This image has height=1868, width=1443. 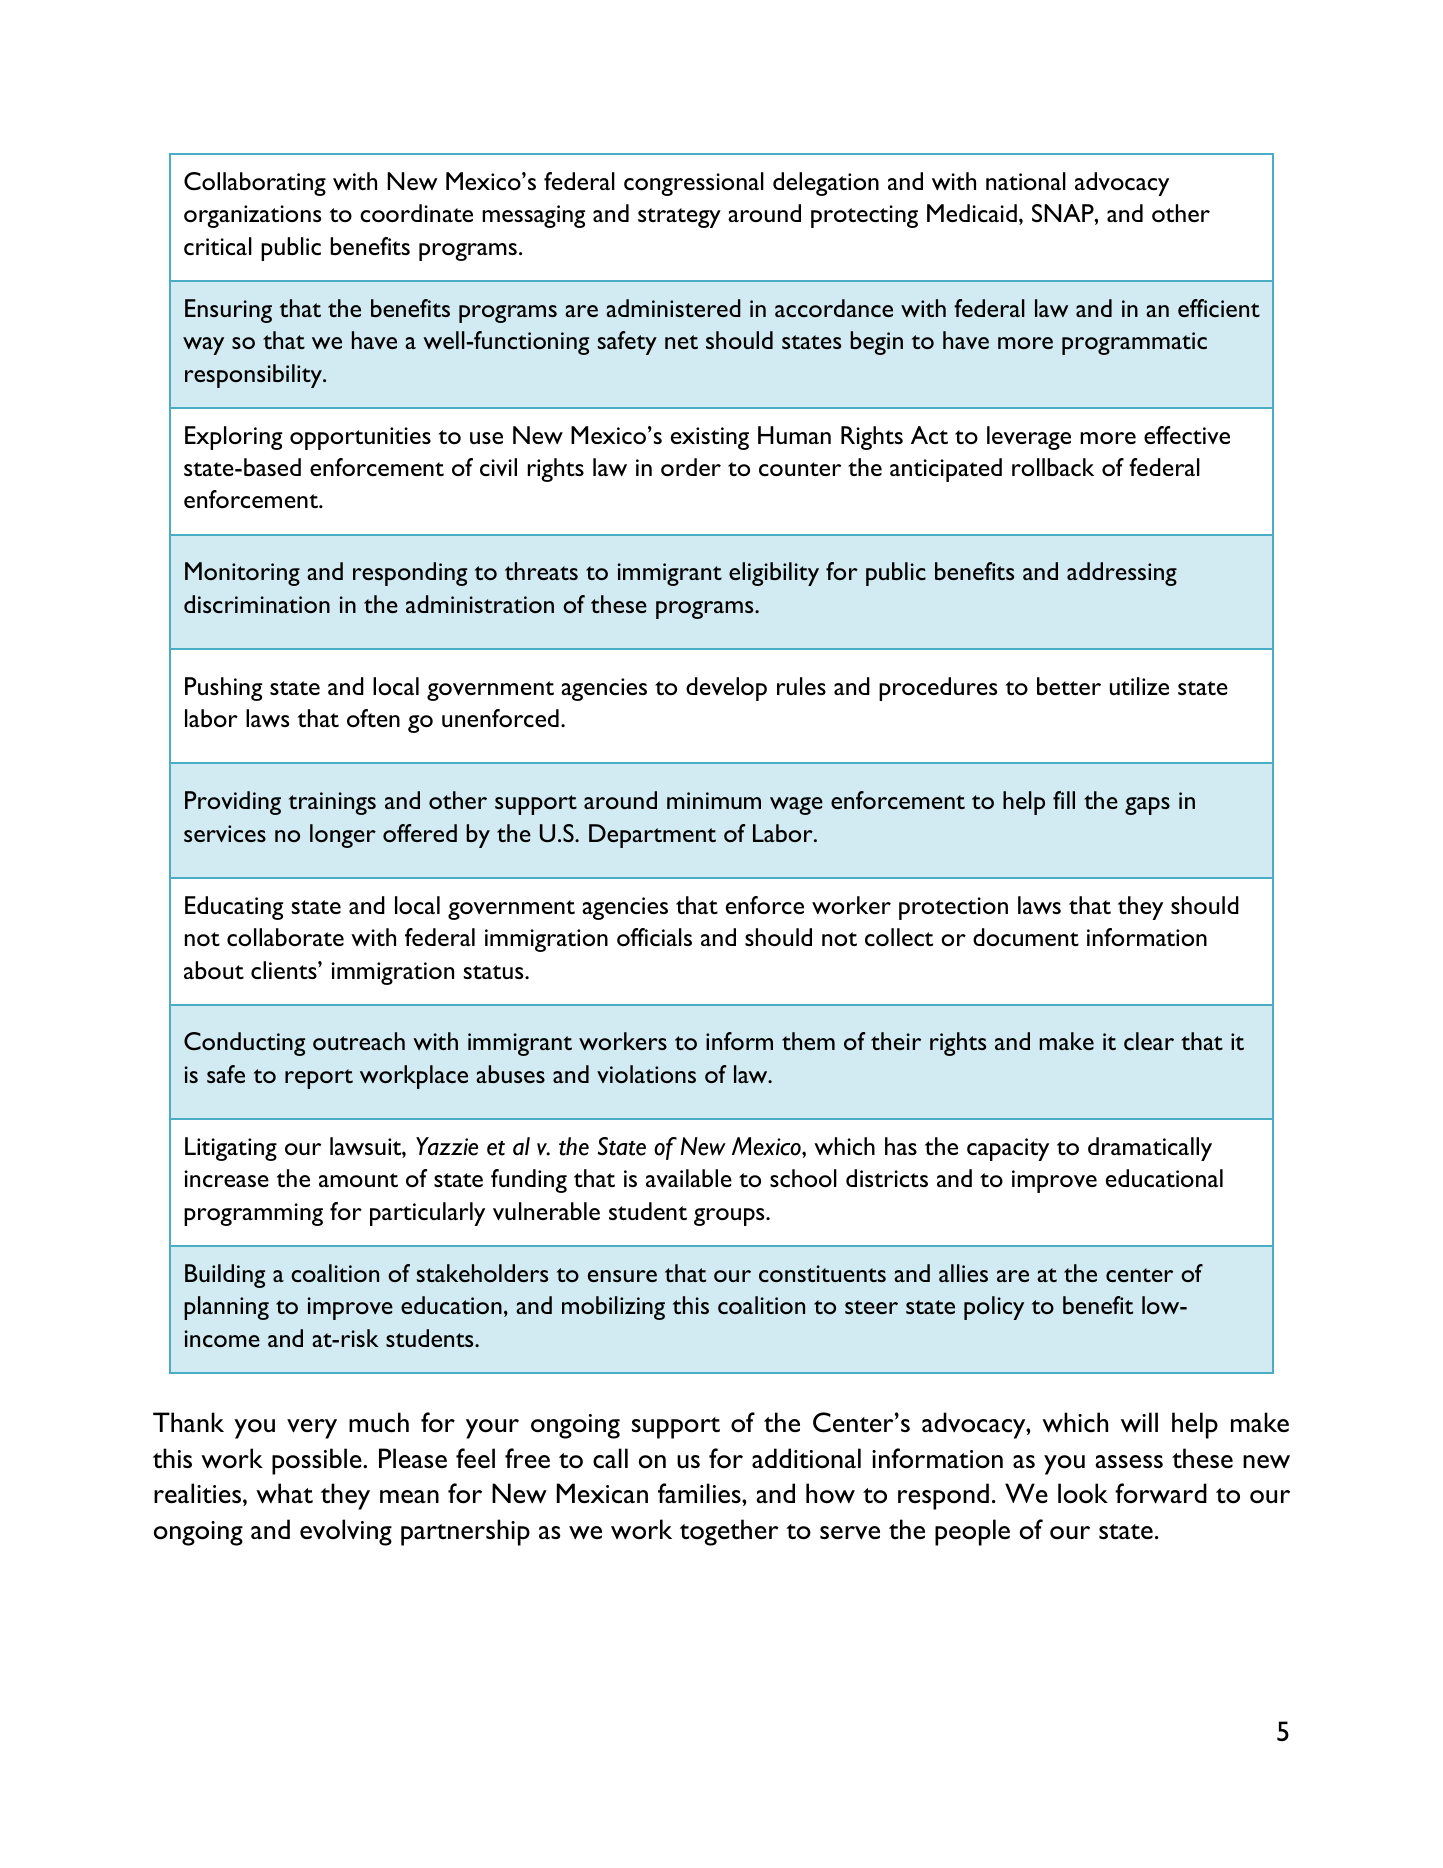 I want to click on strategy, so click(x=679, y=218).
